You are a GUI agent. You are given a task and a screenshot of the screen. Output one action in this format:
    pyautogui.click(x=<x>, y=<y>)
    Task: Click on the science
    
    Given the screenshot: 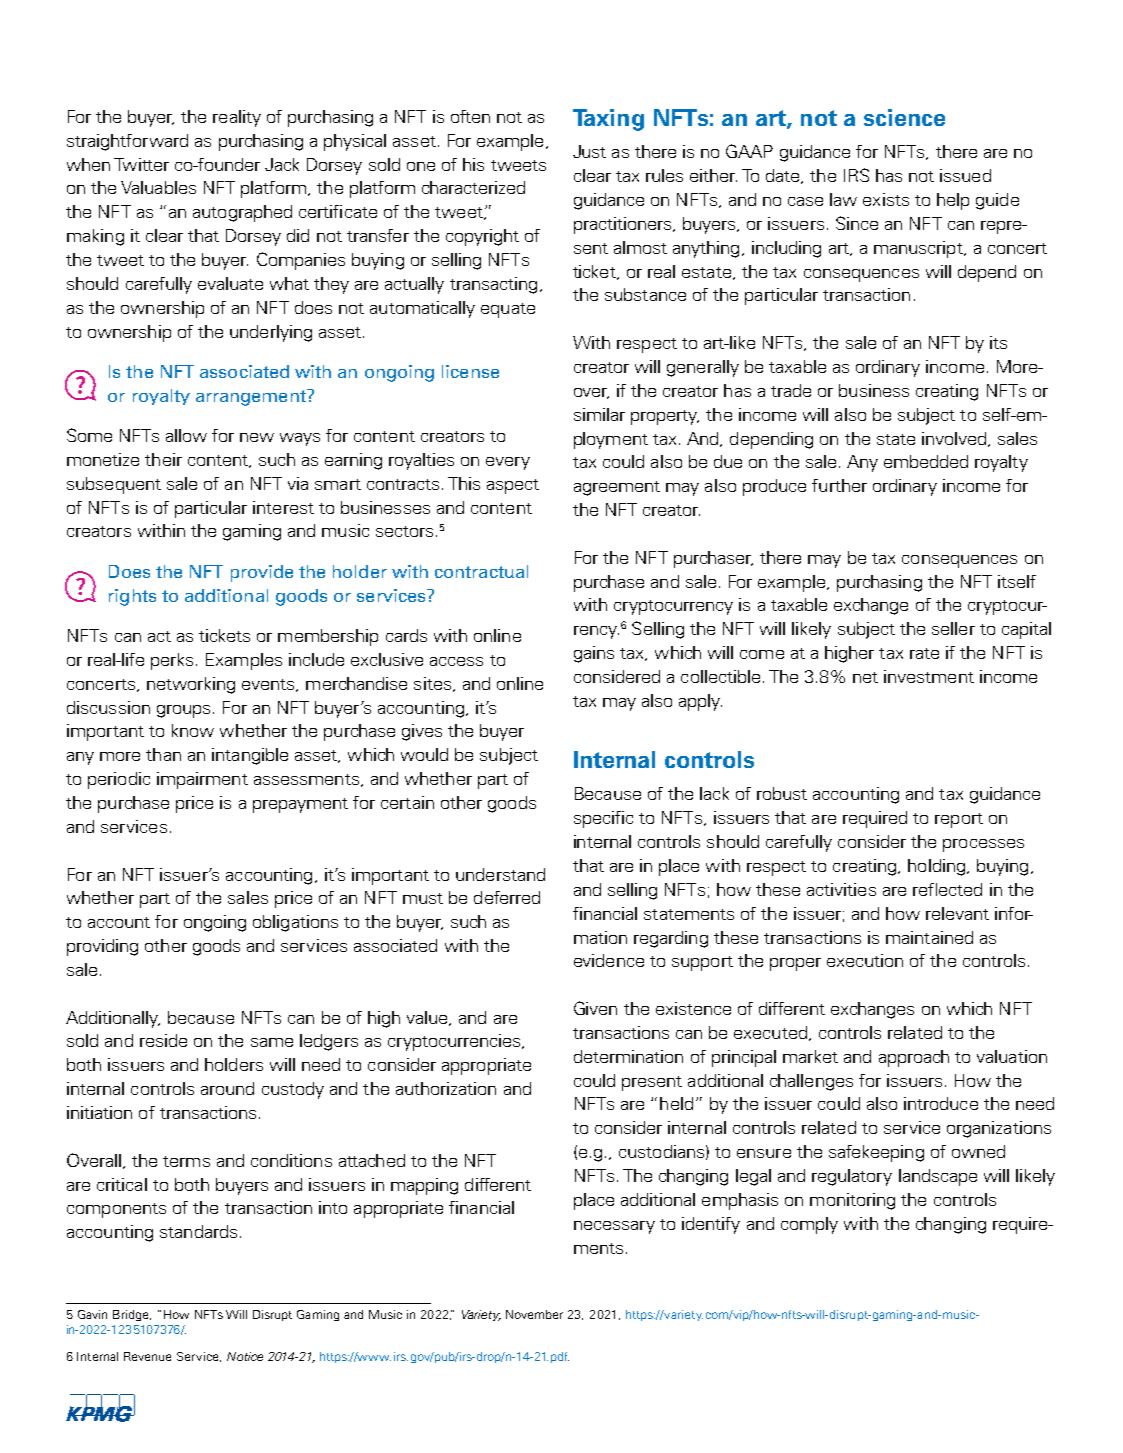 What is the action you would take?
    pyautogui.click(x=904, y=117)
